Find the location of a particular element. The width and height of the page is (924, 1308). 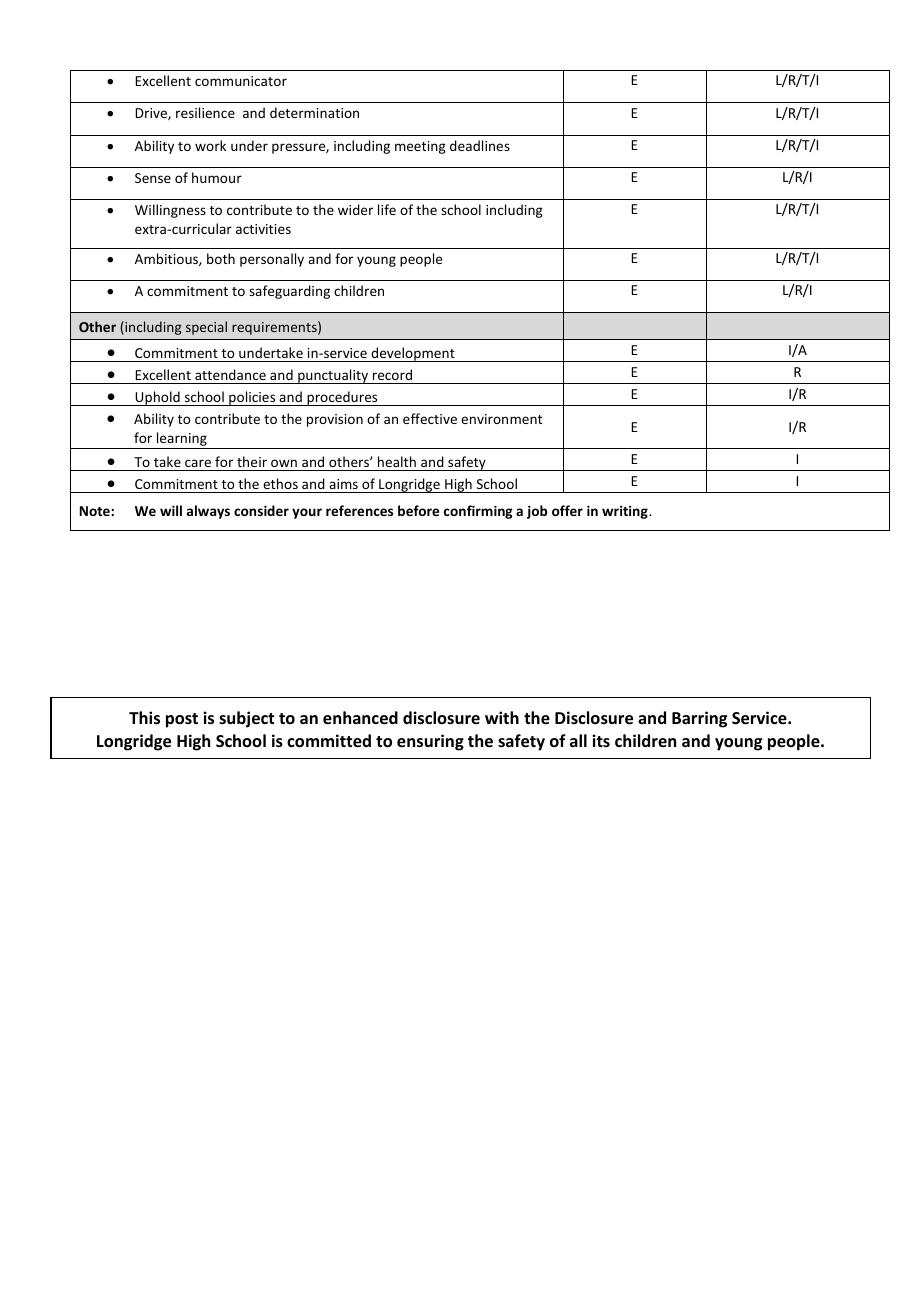

ensuring is located at coordinates (430, 742).
